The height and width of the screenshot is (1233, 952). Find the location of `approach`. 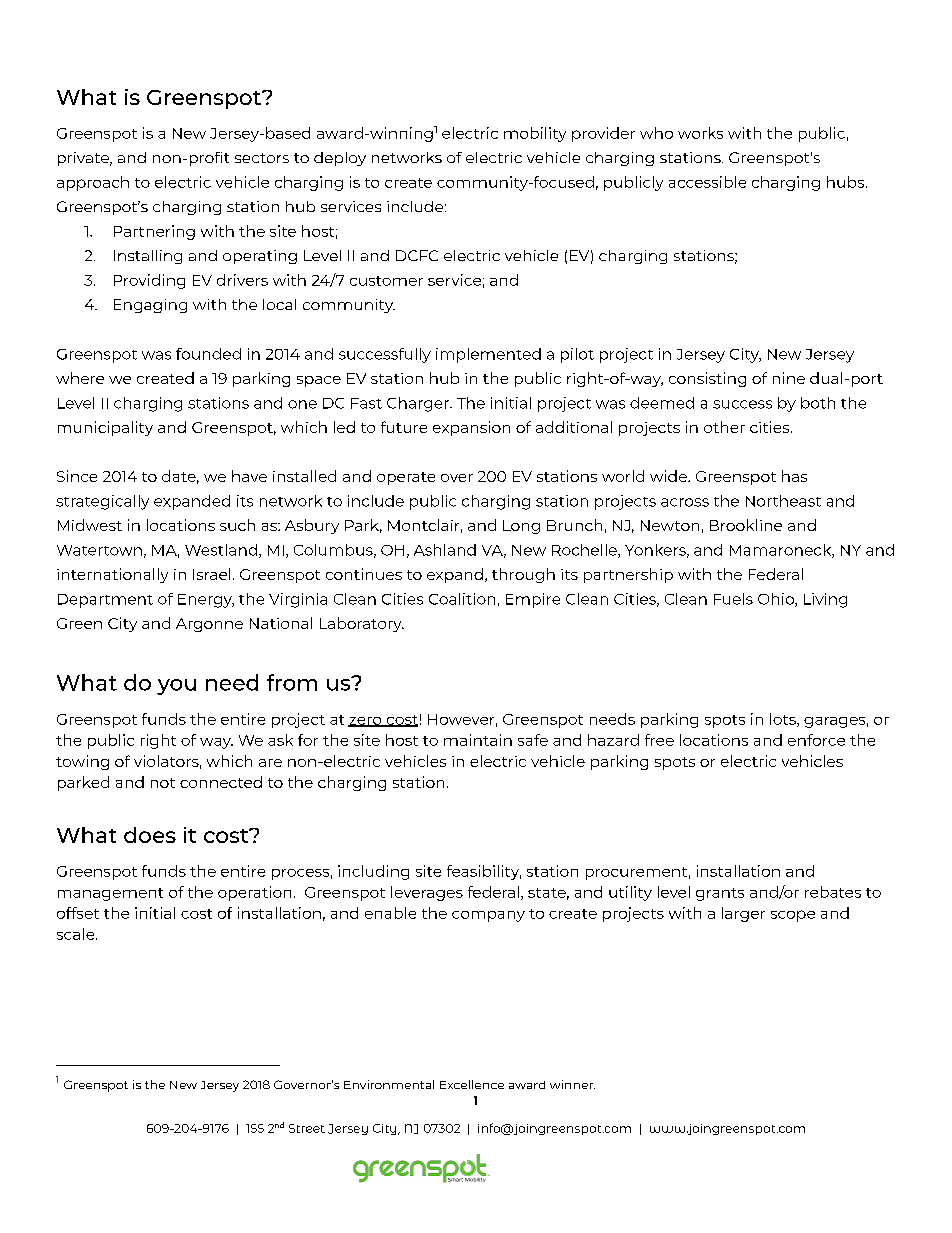

approach is located at coordinates (93, 183).
